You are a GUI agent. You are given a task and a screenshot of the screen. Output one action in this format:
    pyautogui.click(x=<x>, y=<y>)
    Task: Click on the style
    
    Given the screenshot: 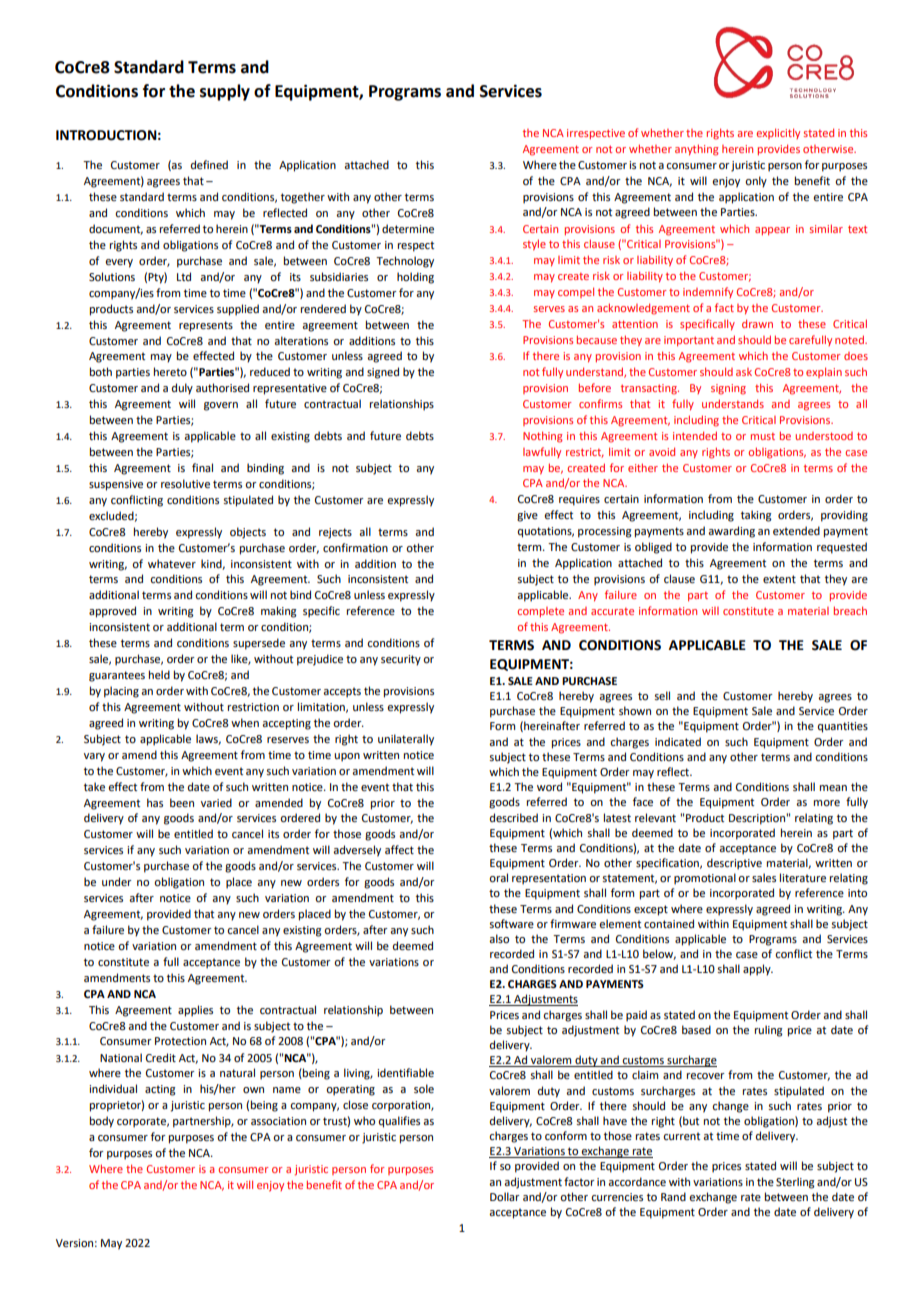 What is the action you would take?
    pyautogui.click(x=534, y=245)
